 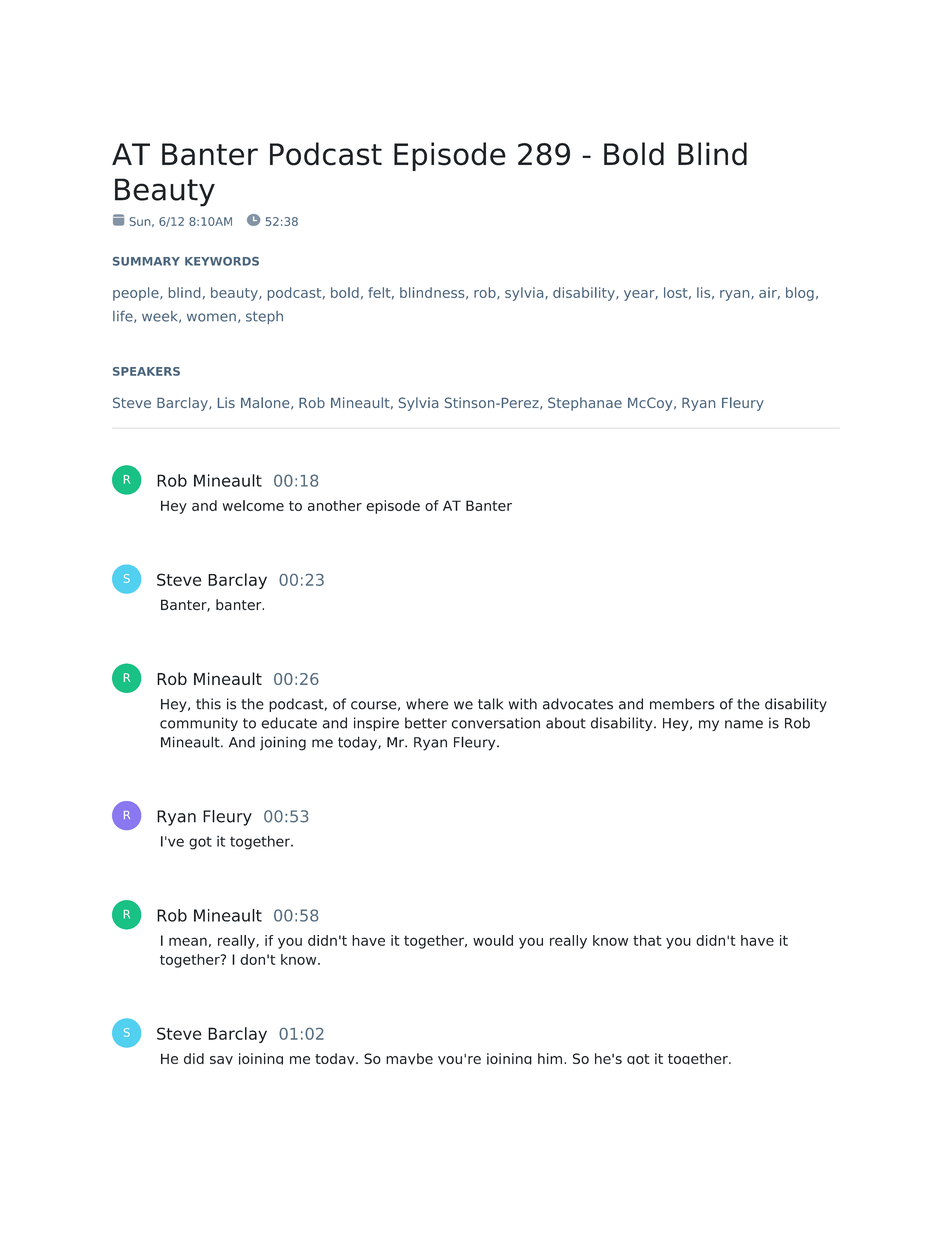 What do you see at coordinates (222, 261) in the image?
I see `KEYWORDS` at bounding box center [222, 261].
